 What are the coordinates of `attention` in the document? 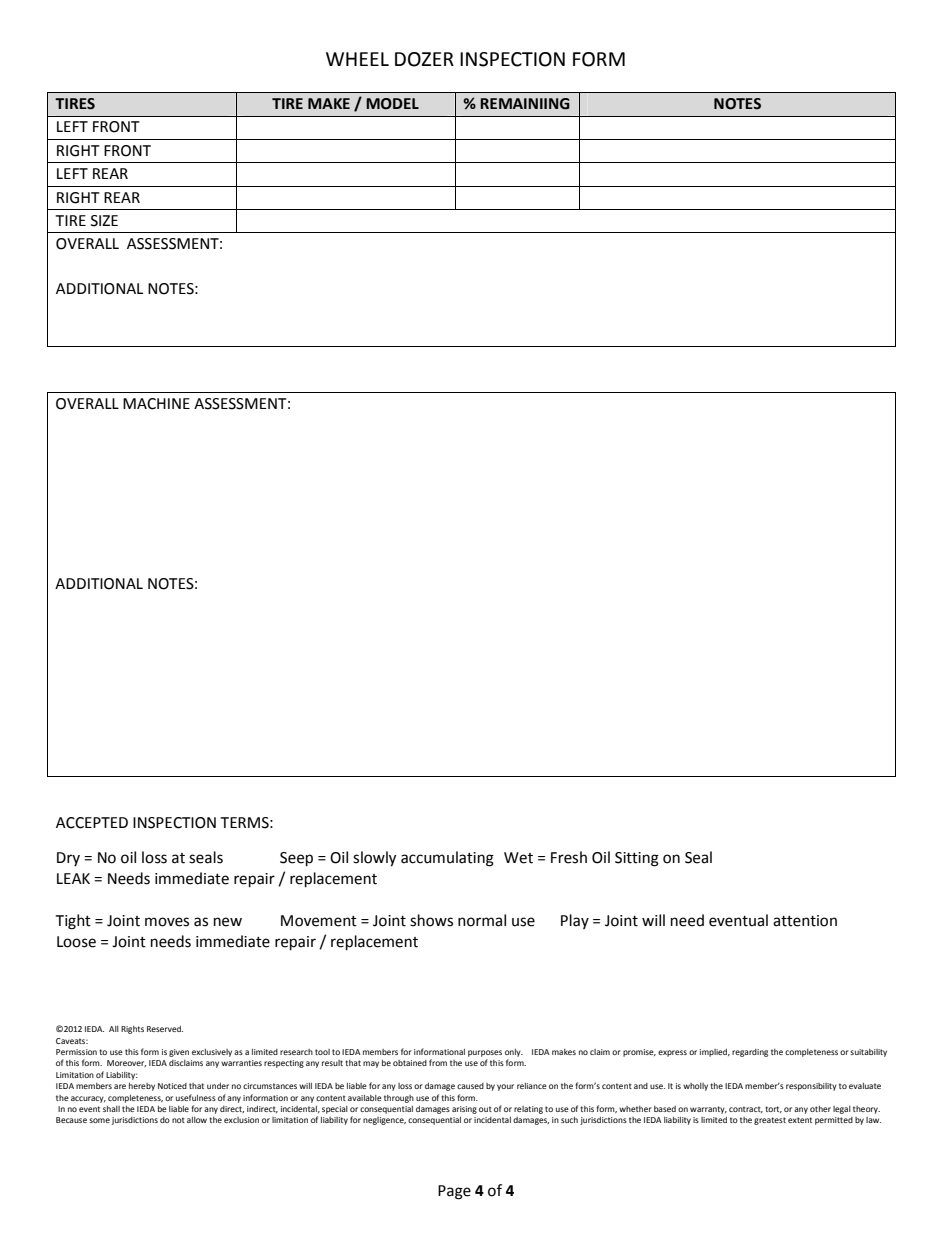 It's located at (805, 921).
